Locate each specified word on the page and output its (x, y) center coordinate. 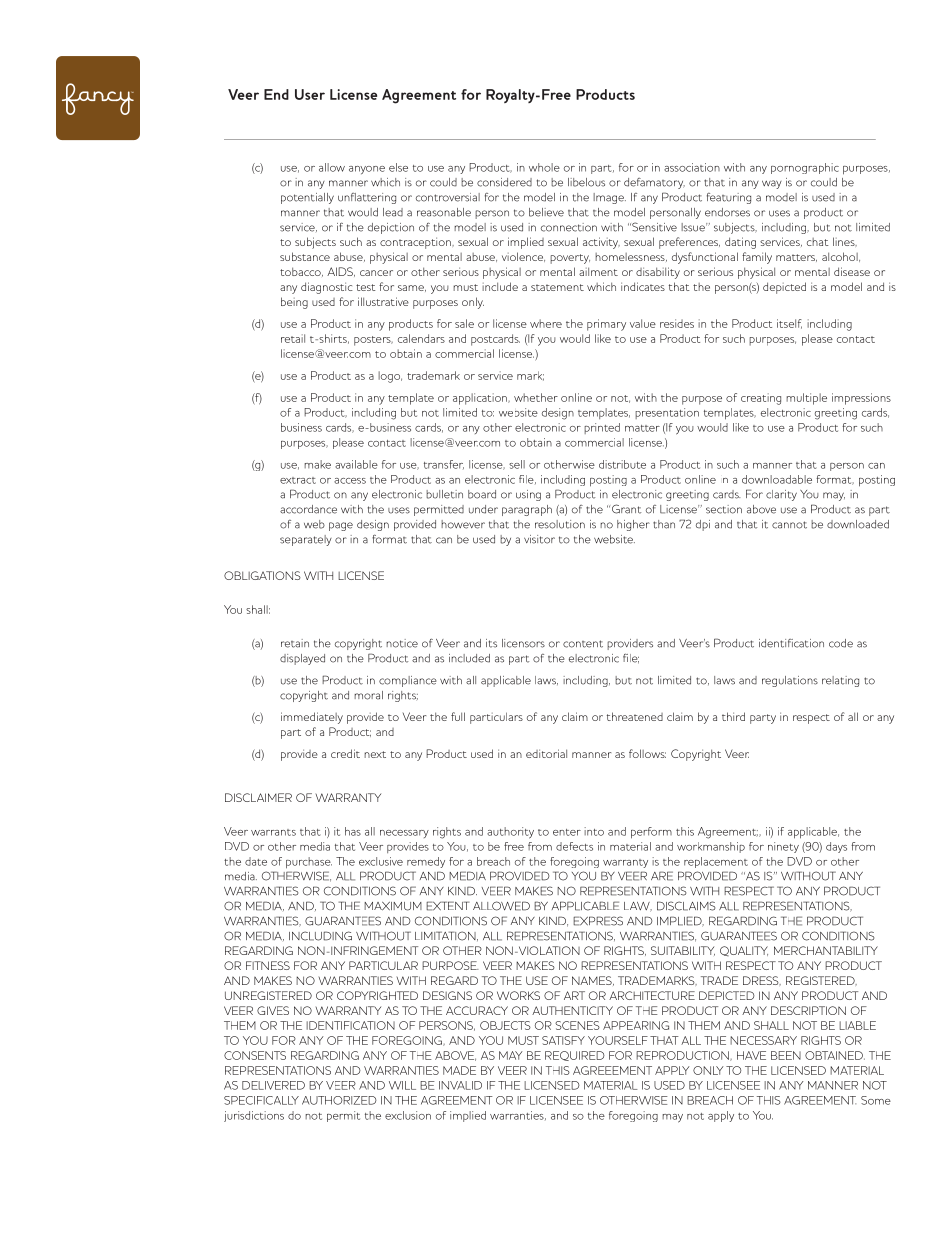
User (310, 94)
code (841, 643)
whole (544, 167)
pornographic (805, 168)
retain (295, 643)
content (583, 644)
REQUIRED (575, 1056)
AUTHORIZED (339, 1100)
